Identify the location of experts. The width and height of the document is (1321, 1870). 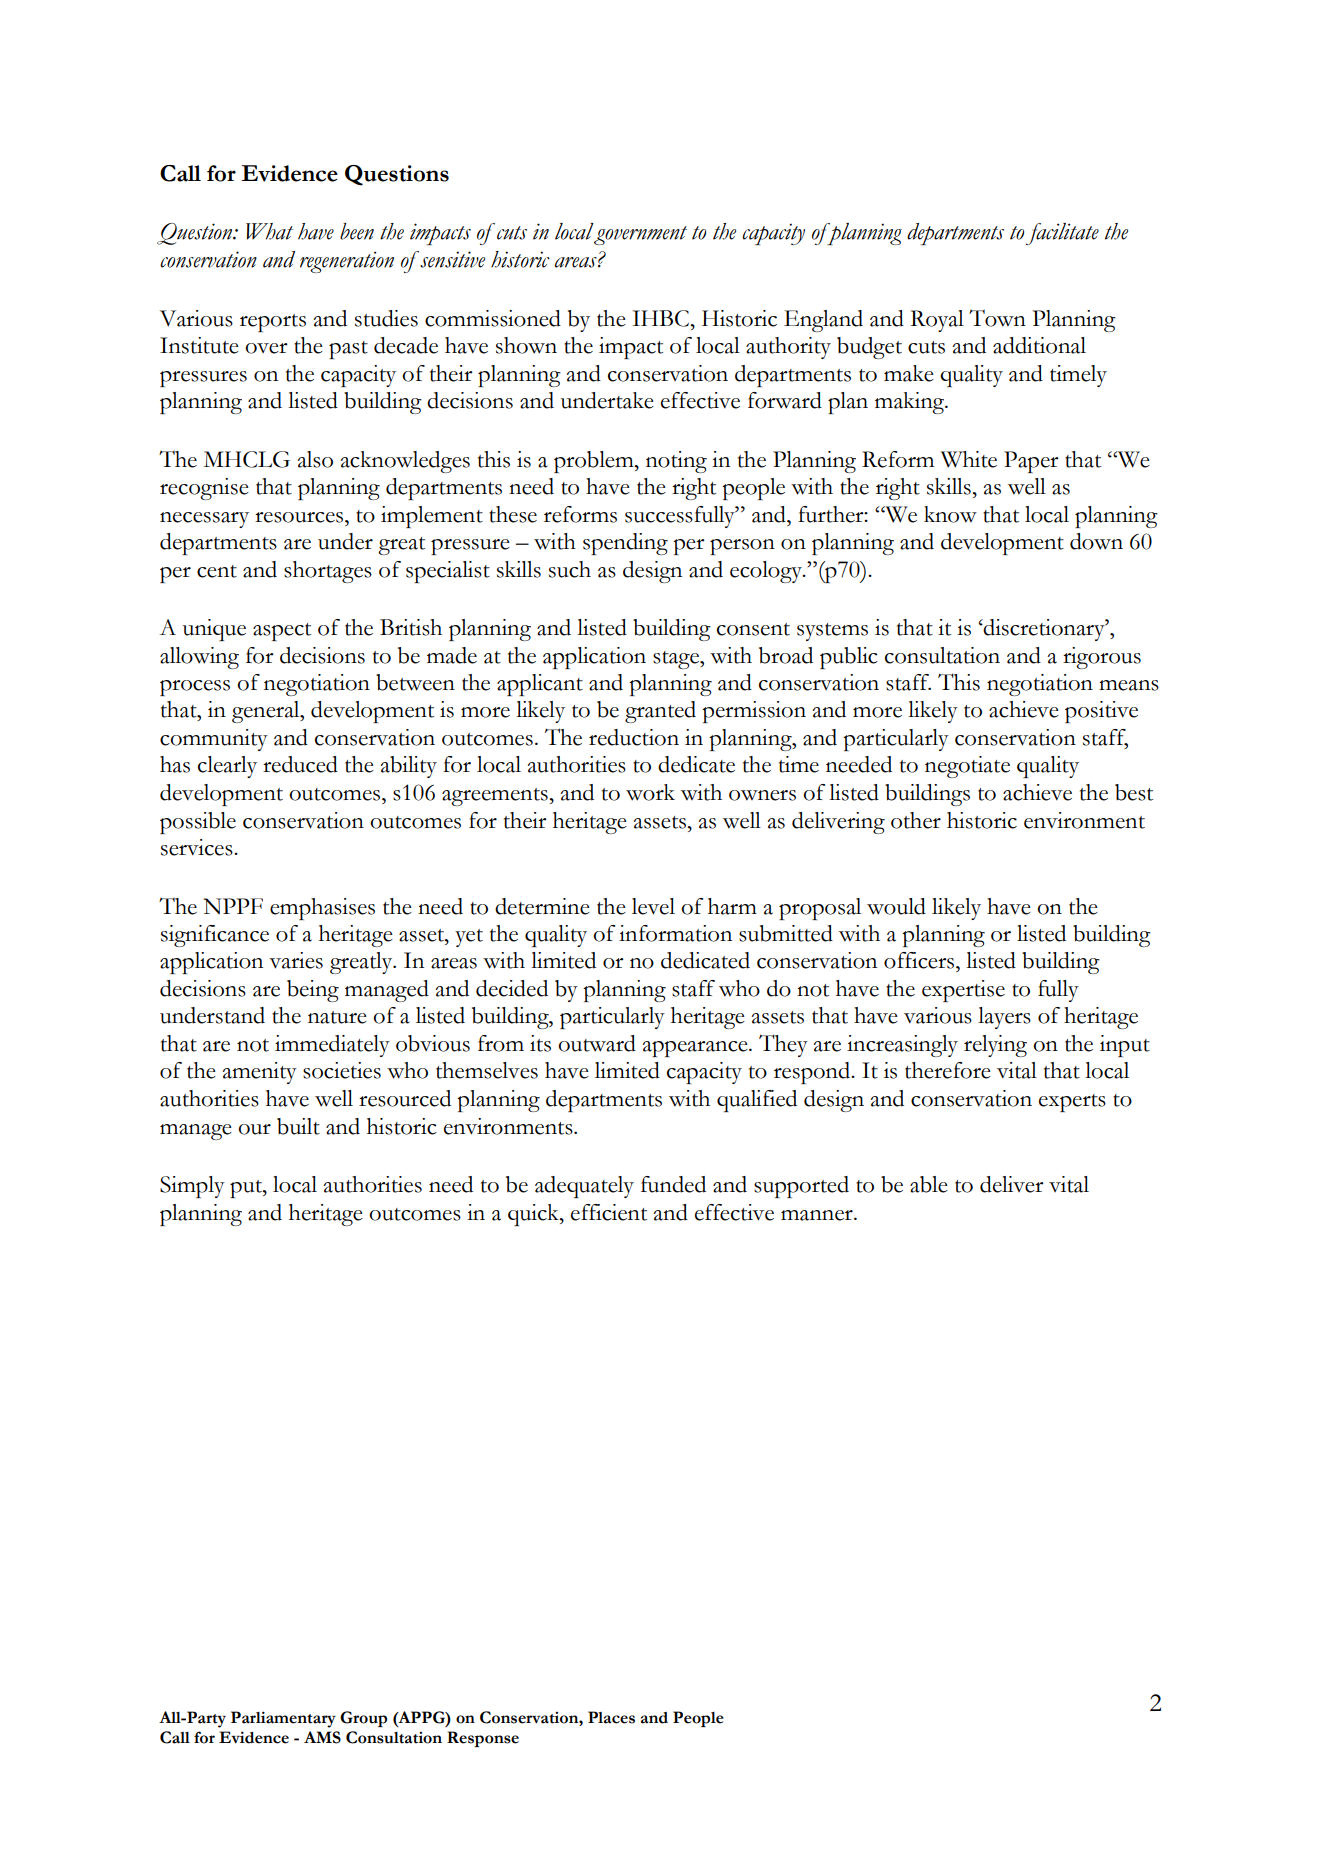
(1072, 1103).
